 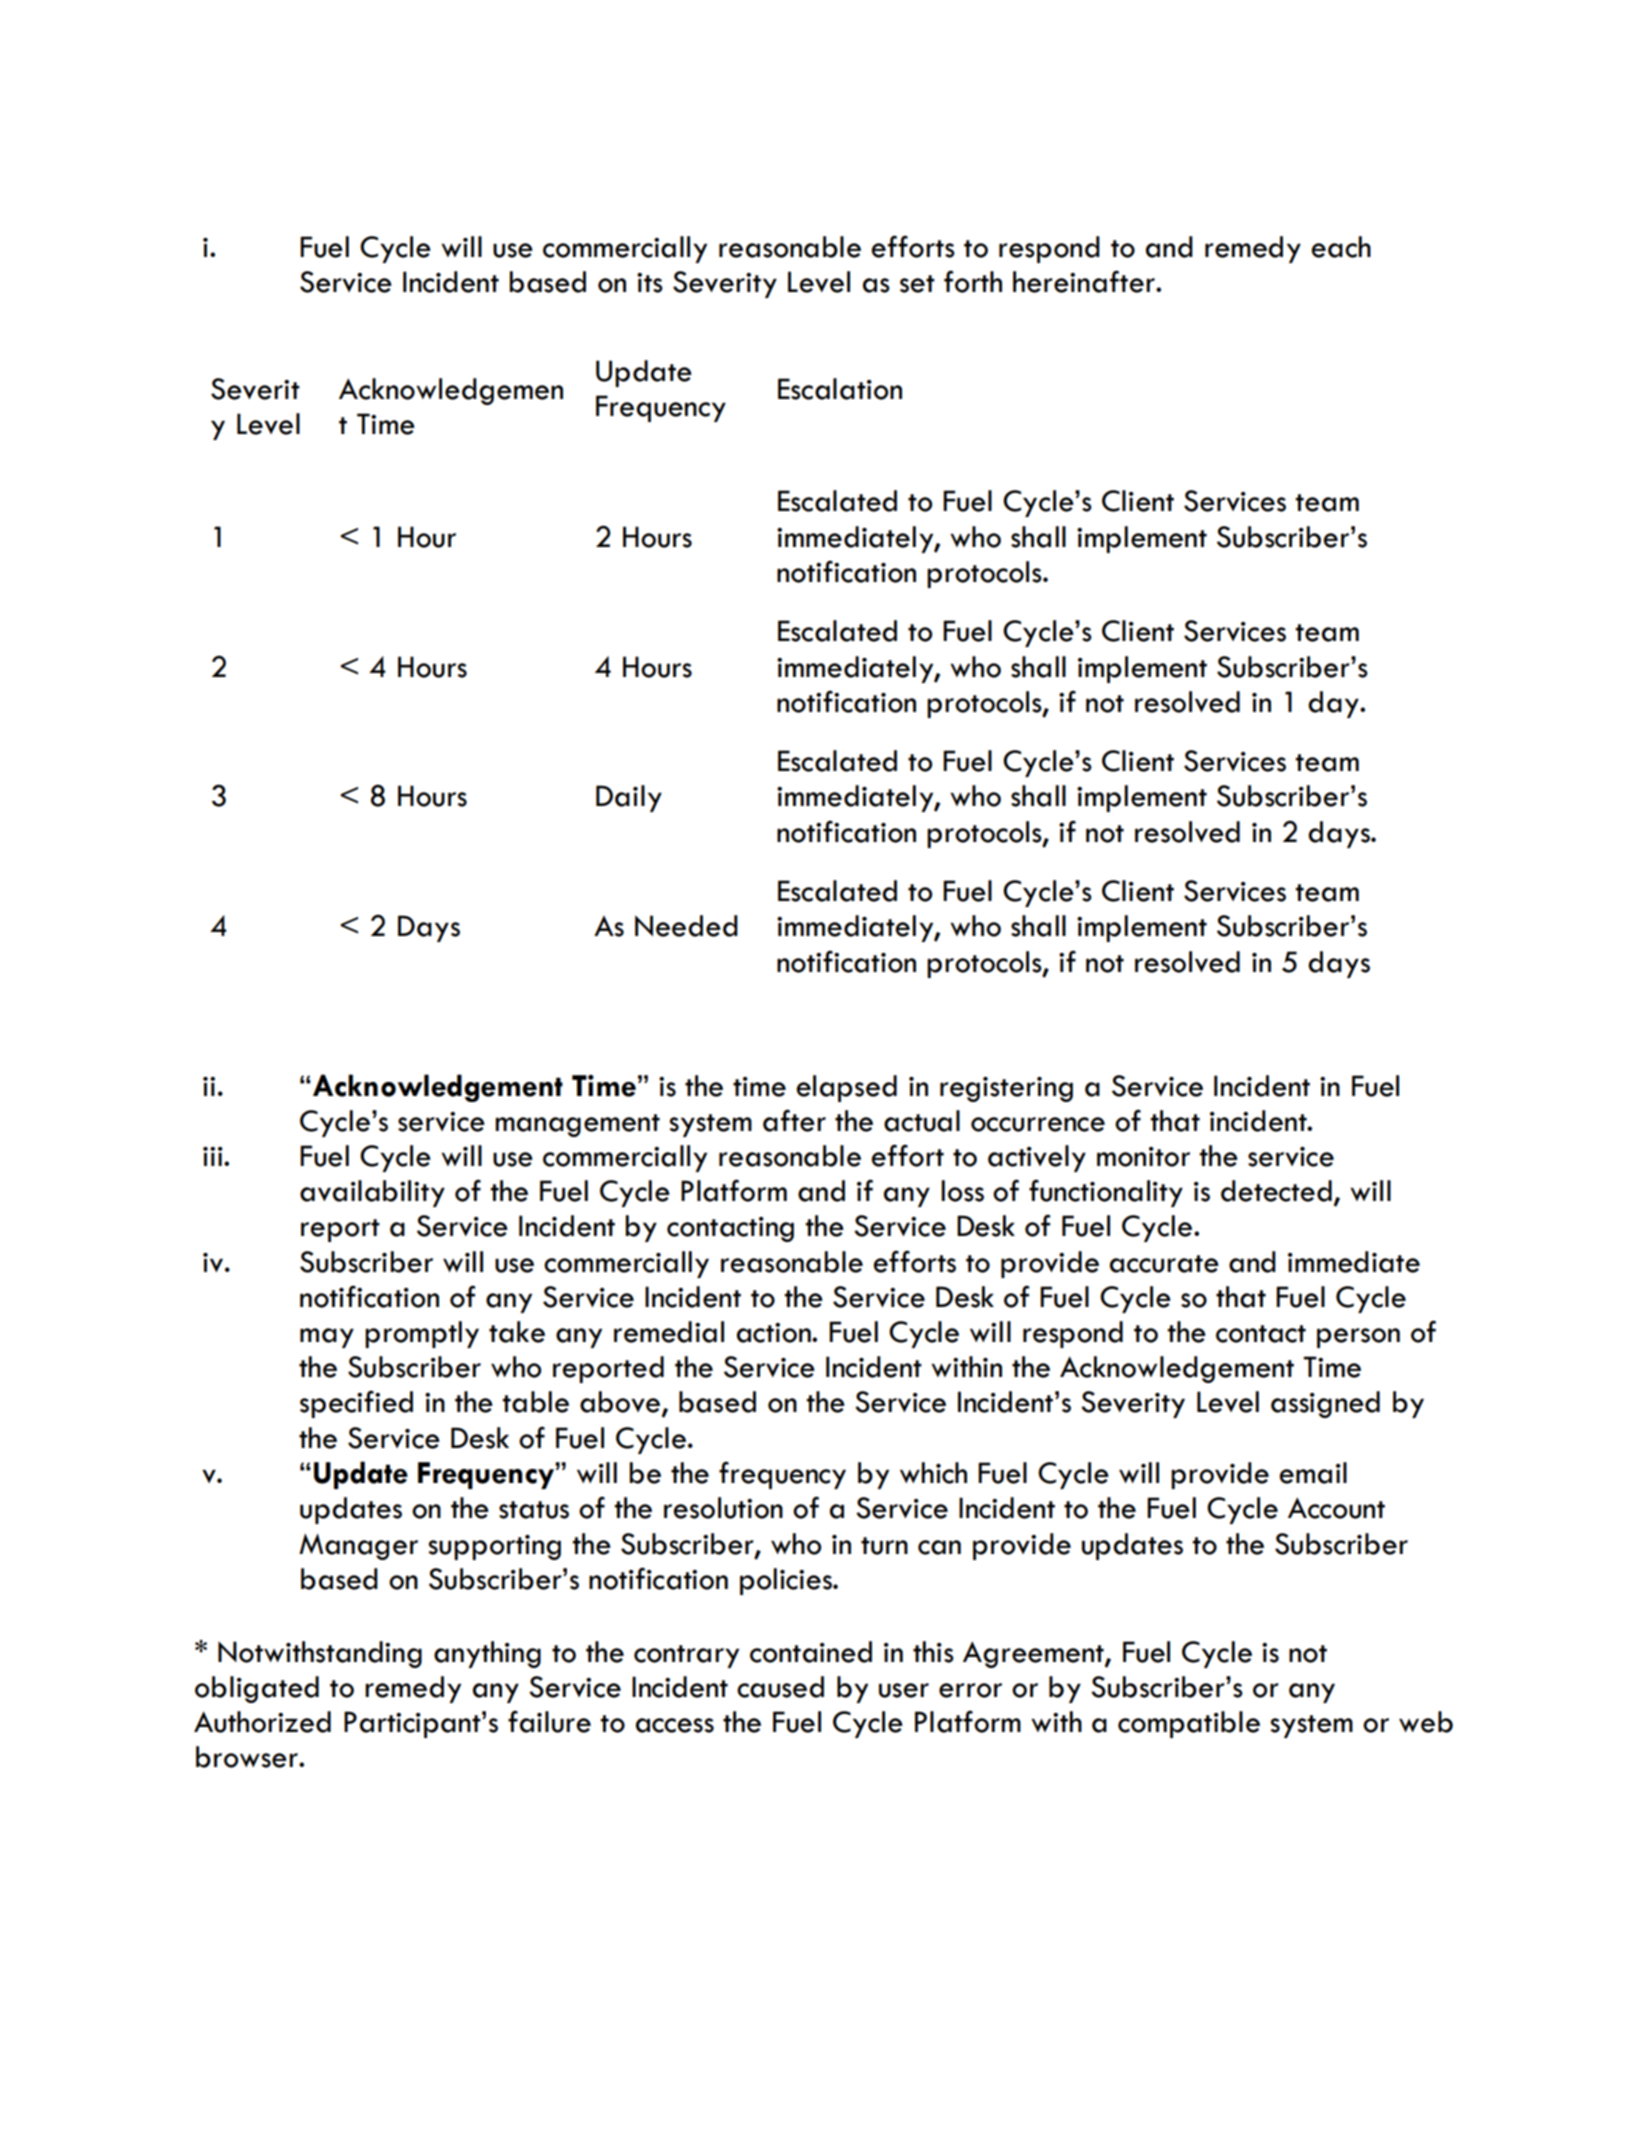 What do you see at coordinates (629, 798) in the screenshot?
I see `Daily` at bounding box center [629, 798].
